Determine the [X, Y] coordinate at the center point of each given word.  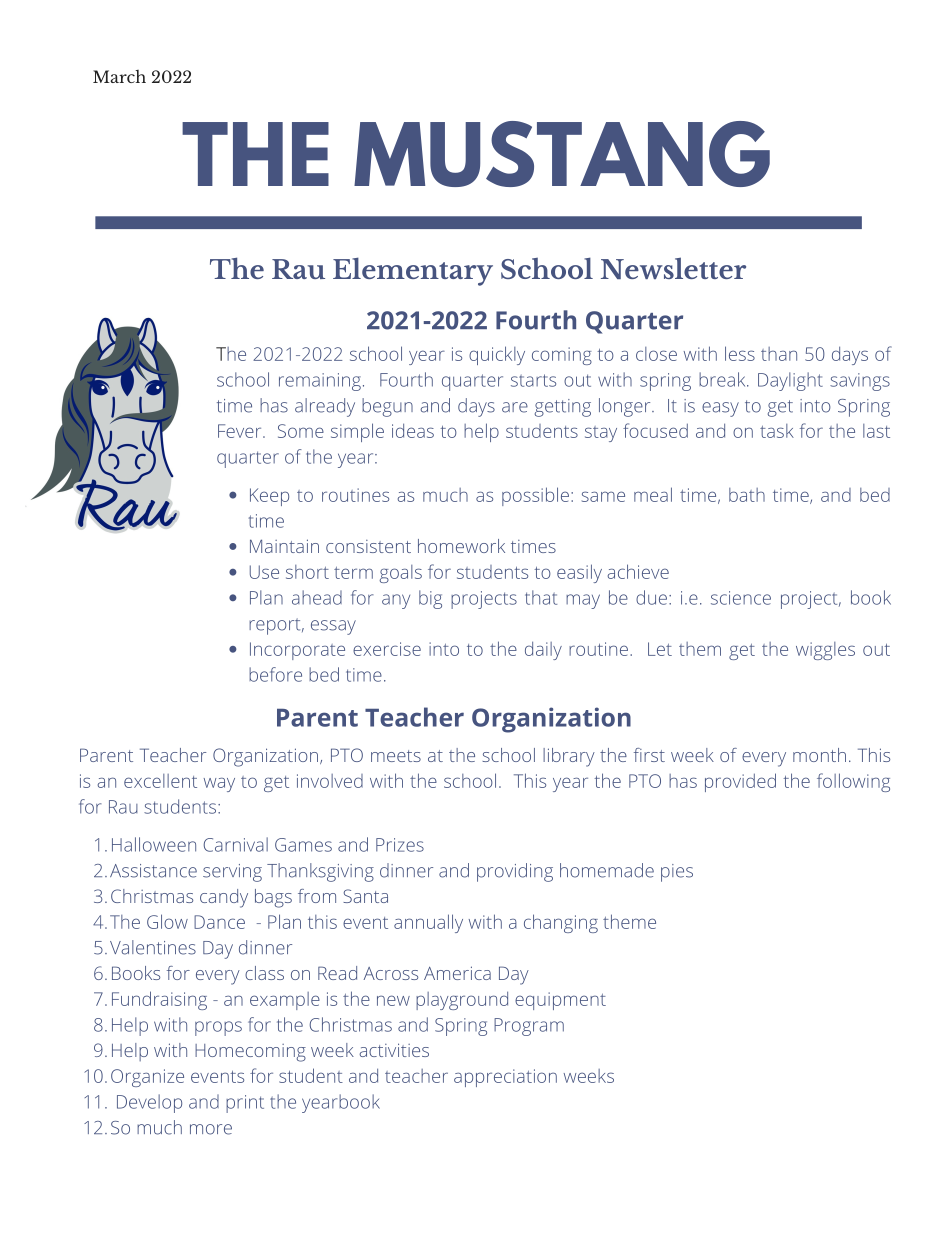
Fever [241, 431]
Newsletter [673, 268]
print [245, 1104]
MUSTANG [562, 154]
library [569, 757]
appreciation [505, 1078]
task [777, 431]
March [119, 76]
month [819, 755]
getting [563, 408]
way [219, 785]
